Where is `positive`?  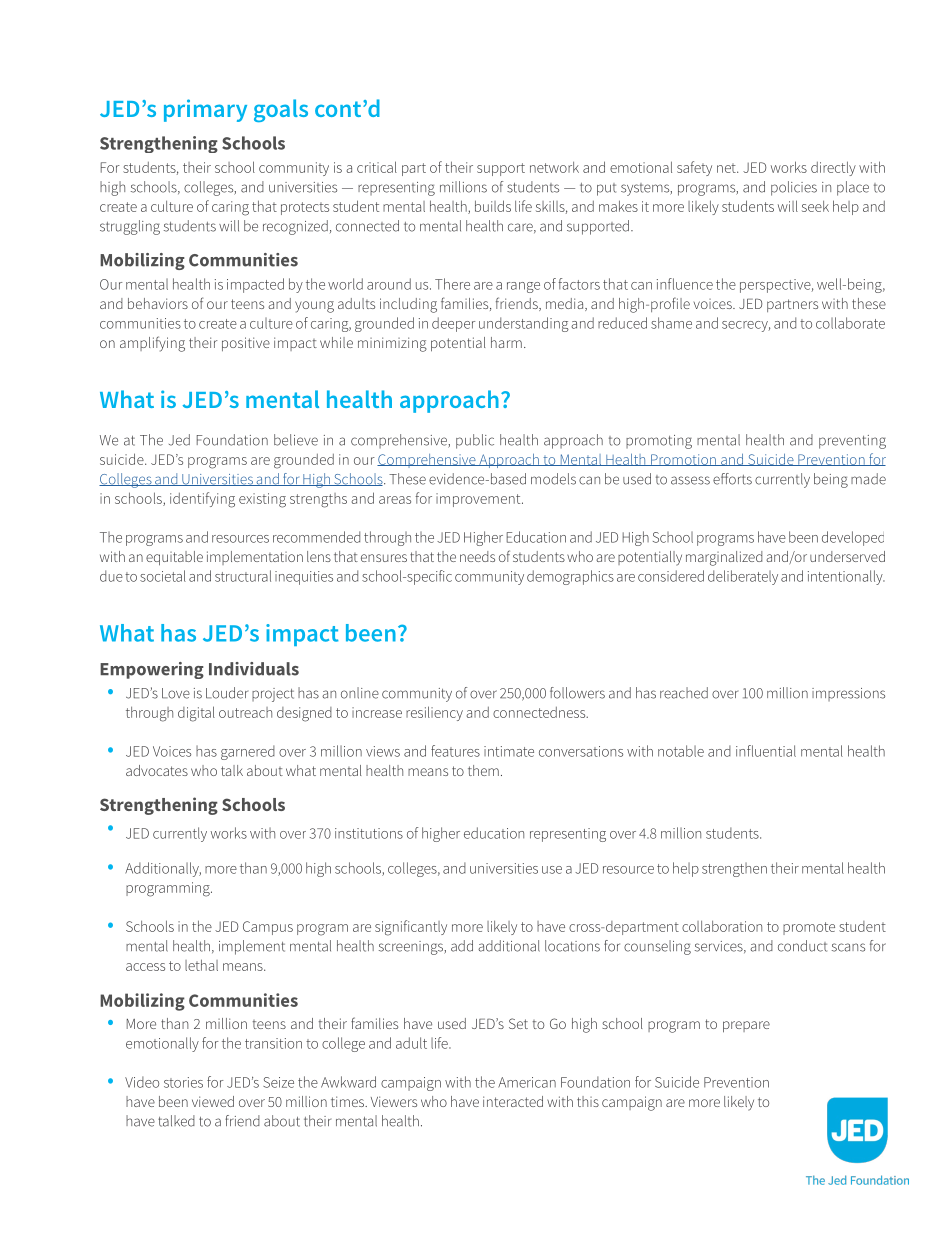
positive is located at coordinates (246, 344).
